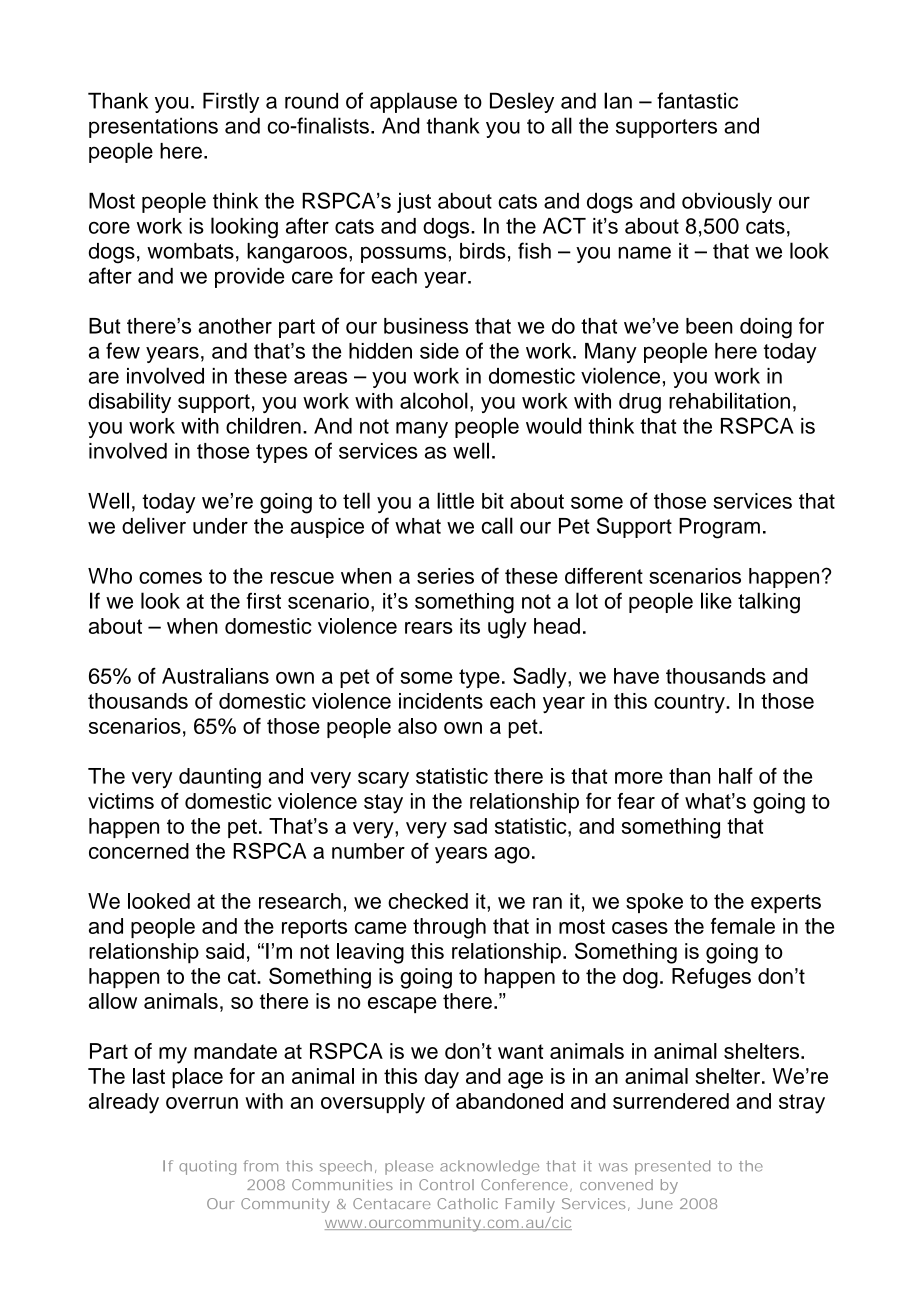 Image resolution: width=924 pixels, height=1308 pixels. What do you see at coordinates (736, 775) in the image?
I see `half` at bounding box center [736, 775].
